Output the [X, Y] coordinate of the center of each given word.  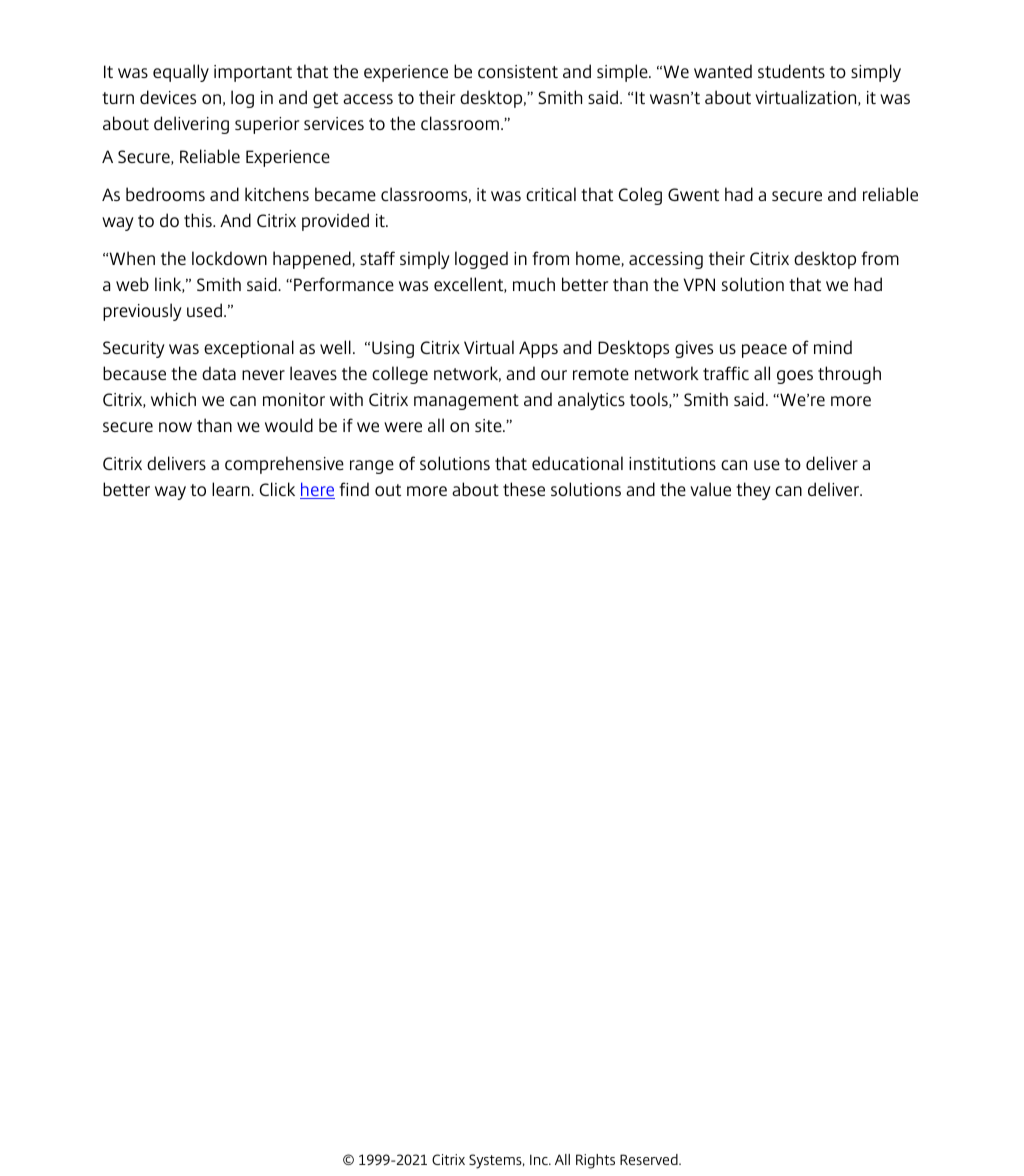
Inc [540, 1159]
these [524, 489]
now [175, 427]
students [791, 71]
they [753, 491]
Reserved [650, 1159]
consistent [518, 71]
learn [232, 489]
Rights [595, 1161]
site [489, 425]
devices [168, 97]
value [710, 489]
